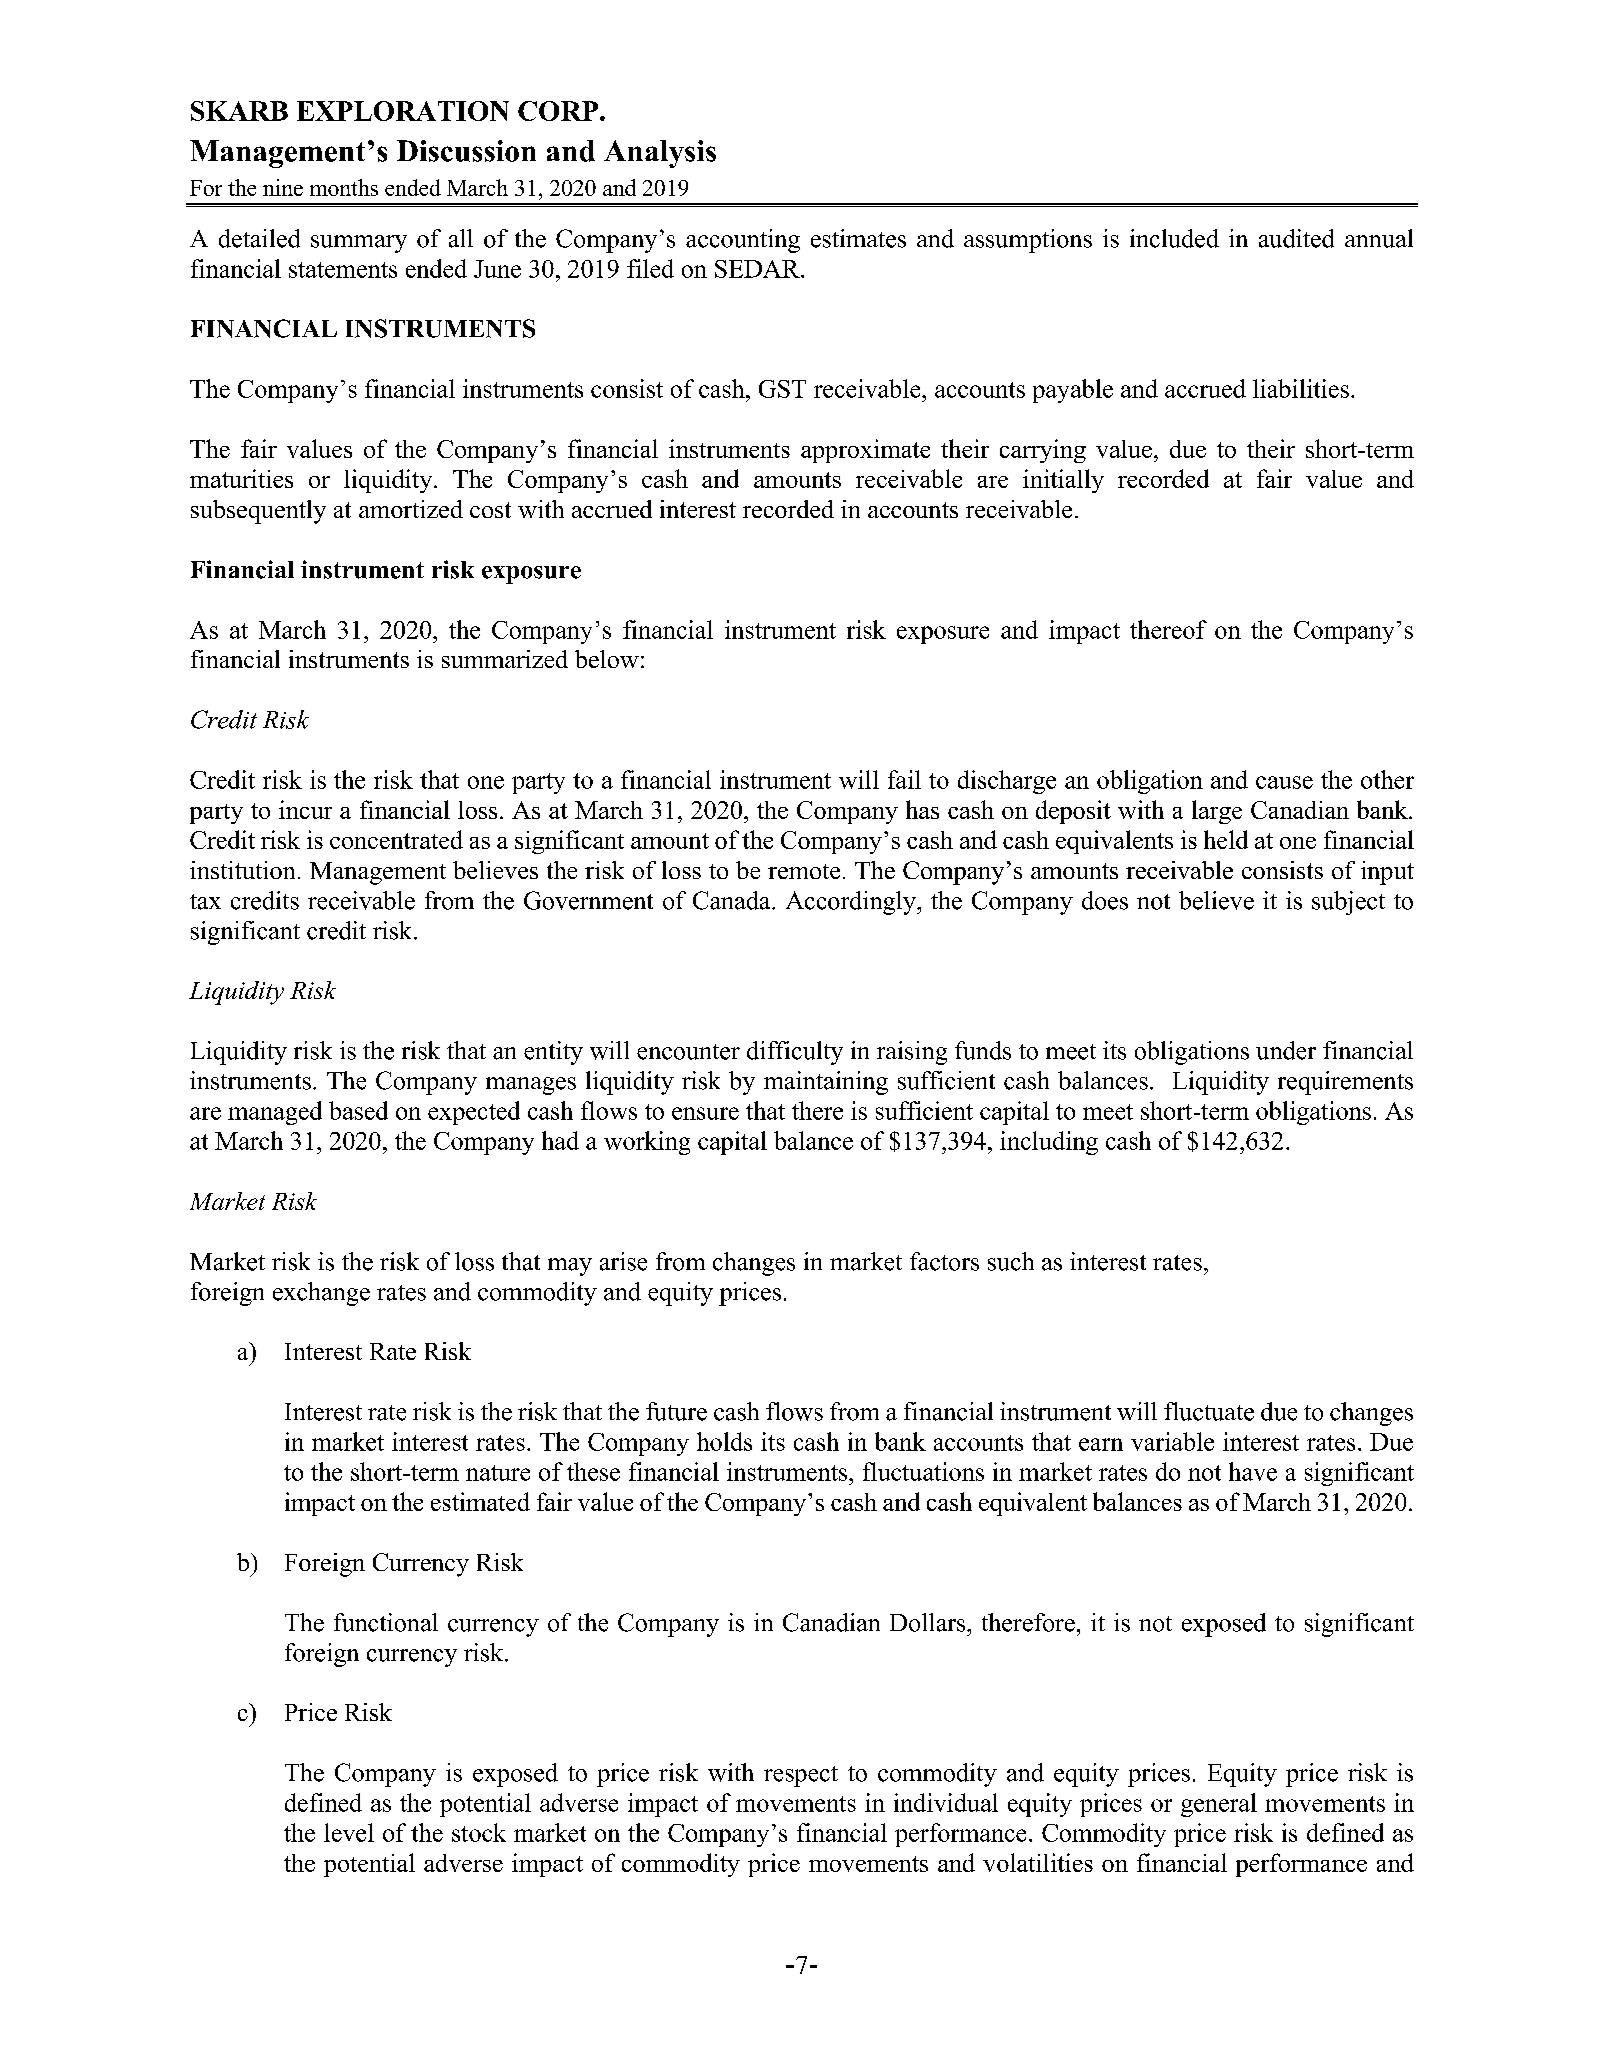 The image size is (1601, 2072). What do you see at coordinates (305, 809) in the screenshot?
I see `incur` at bounding box center [305, 809].
